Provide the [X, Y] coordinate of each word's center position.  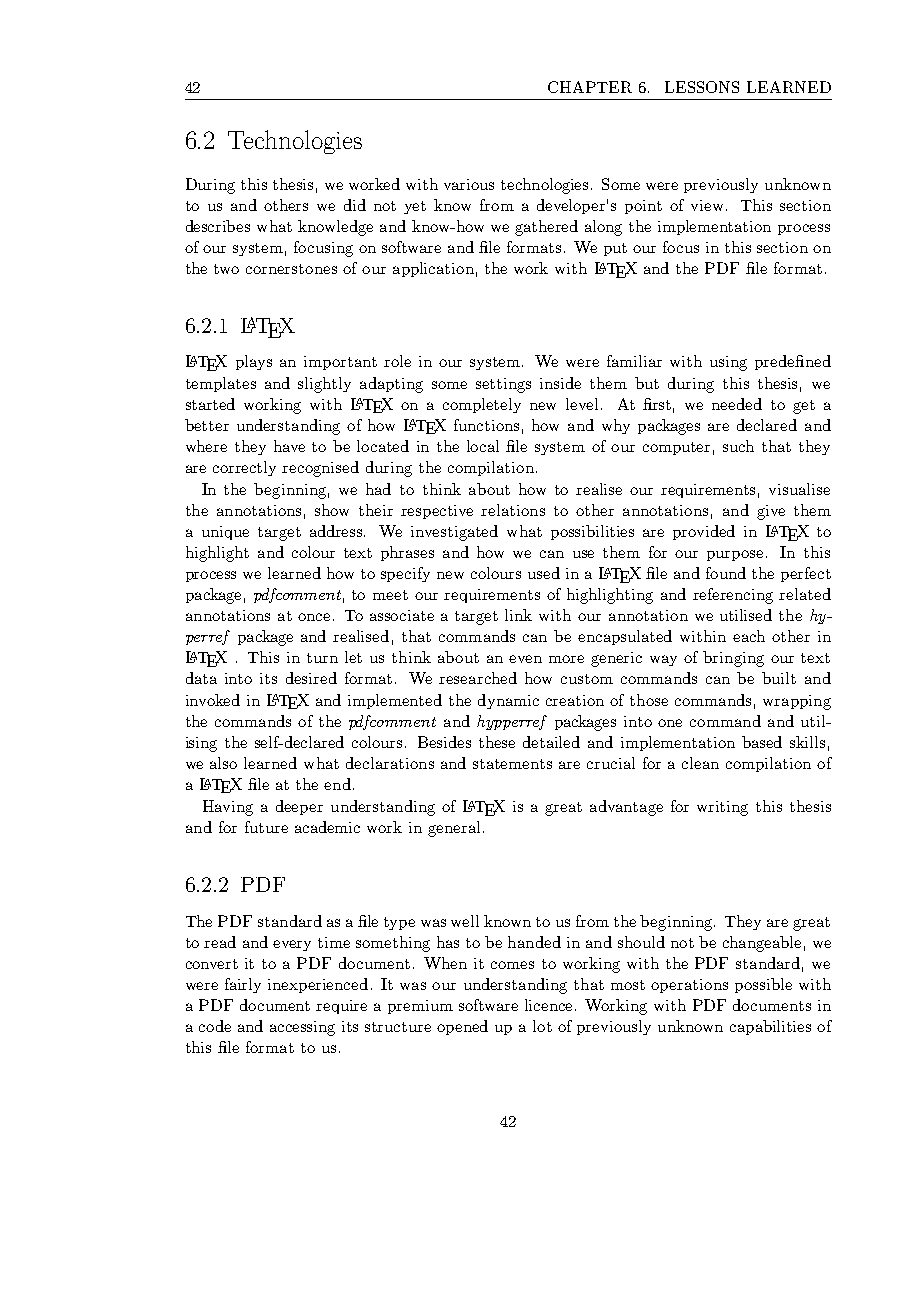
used [544, 573]
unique [225, 533]
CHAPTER [590, 87]
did [355, 205]
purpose [737, 555]
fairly [243, 985]
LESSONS [702, 87]
